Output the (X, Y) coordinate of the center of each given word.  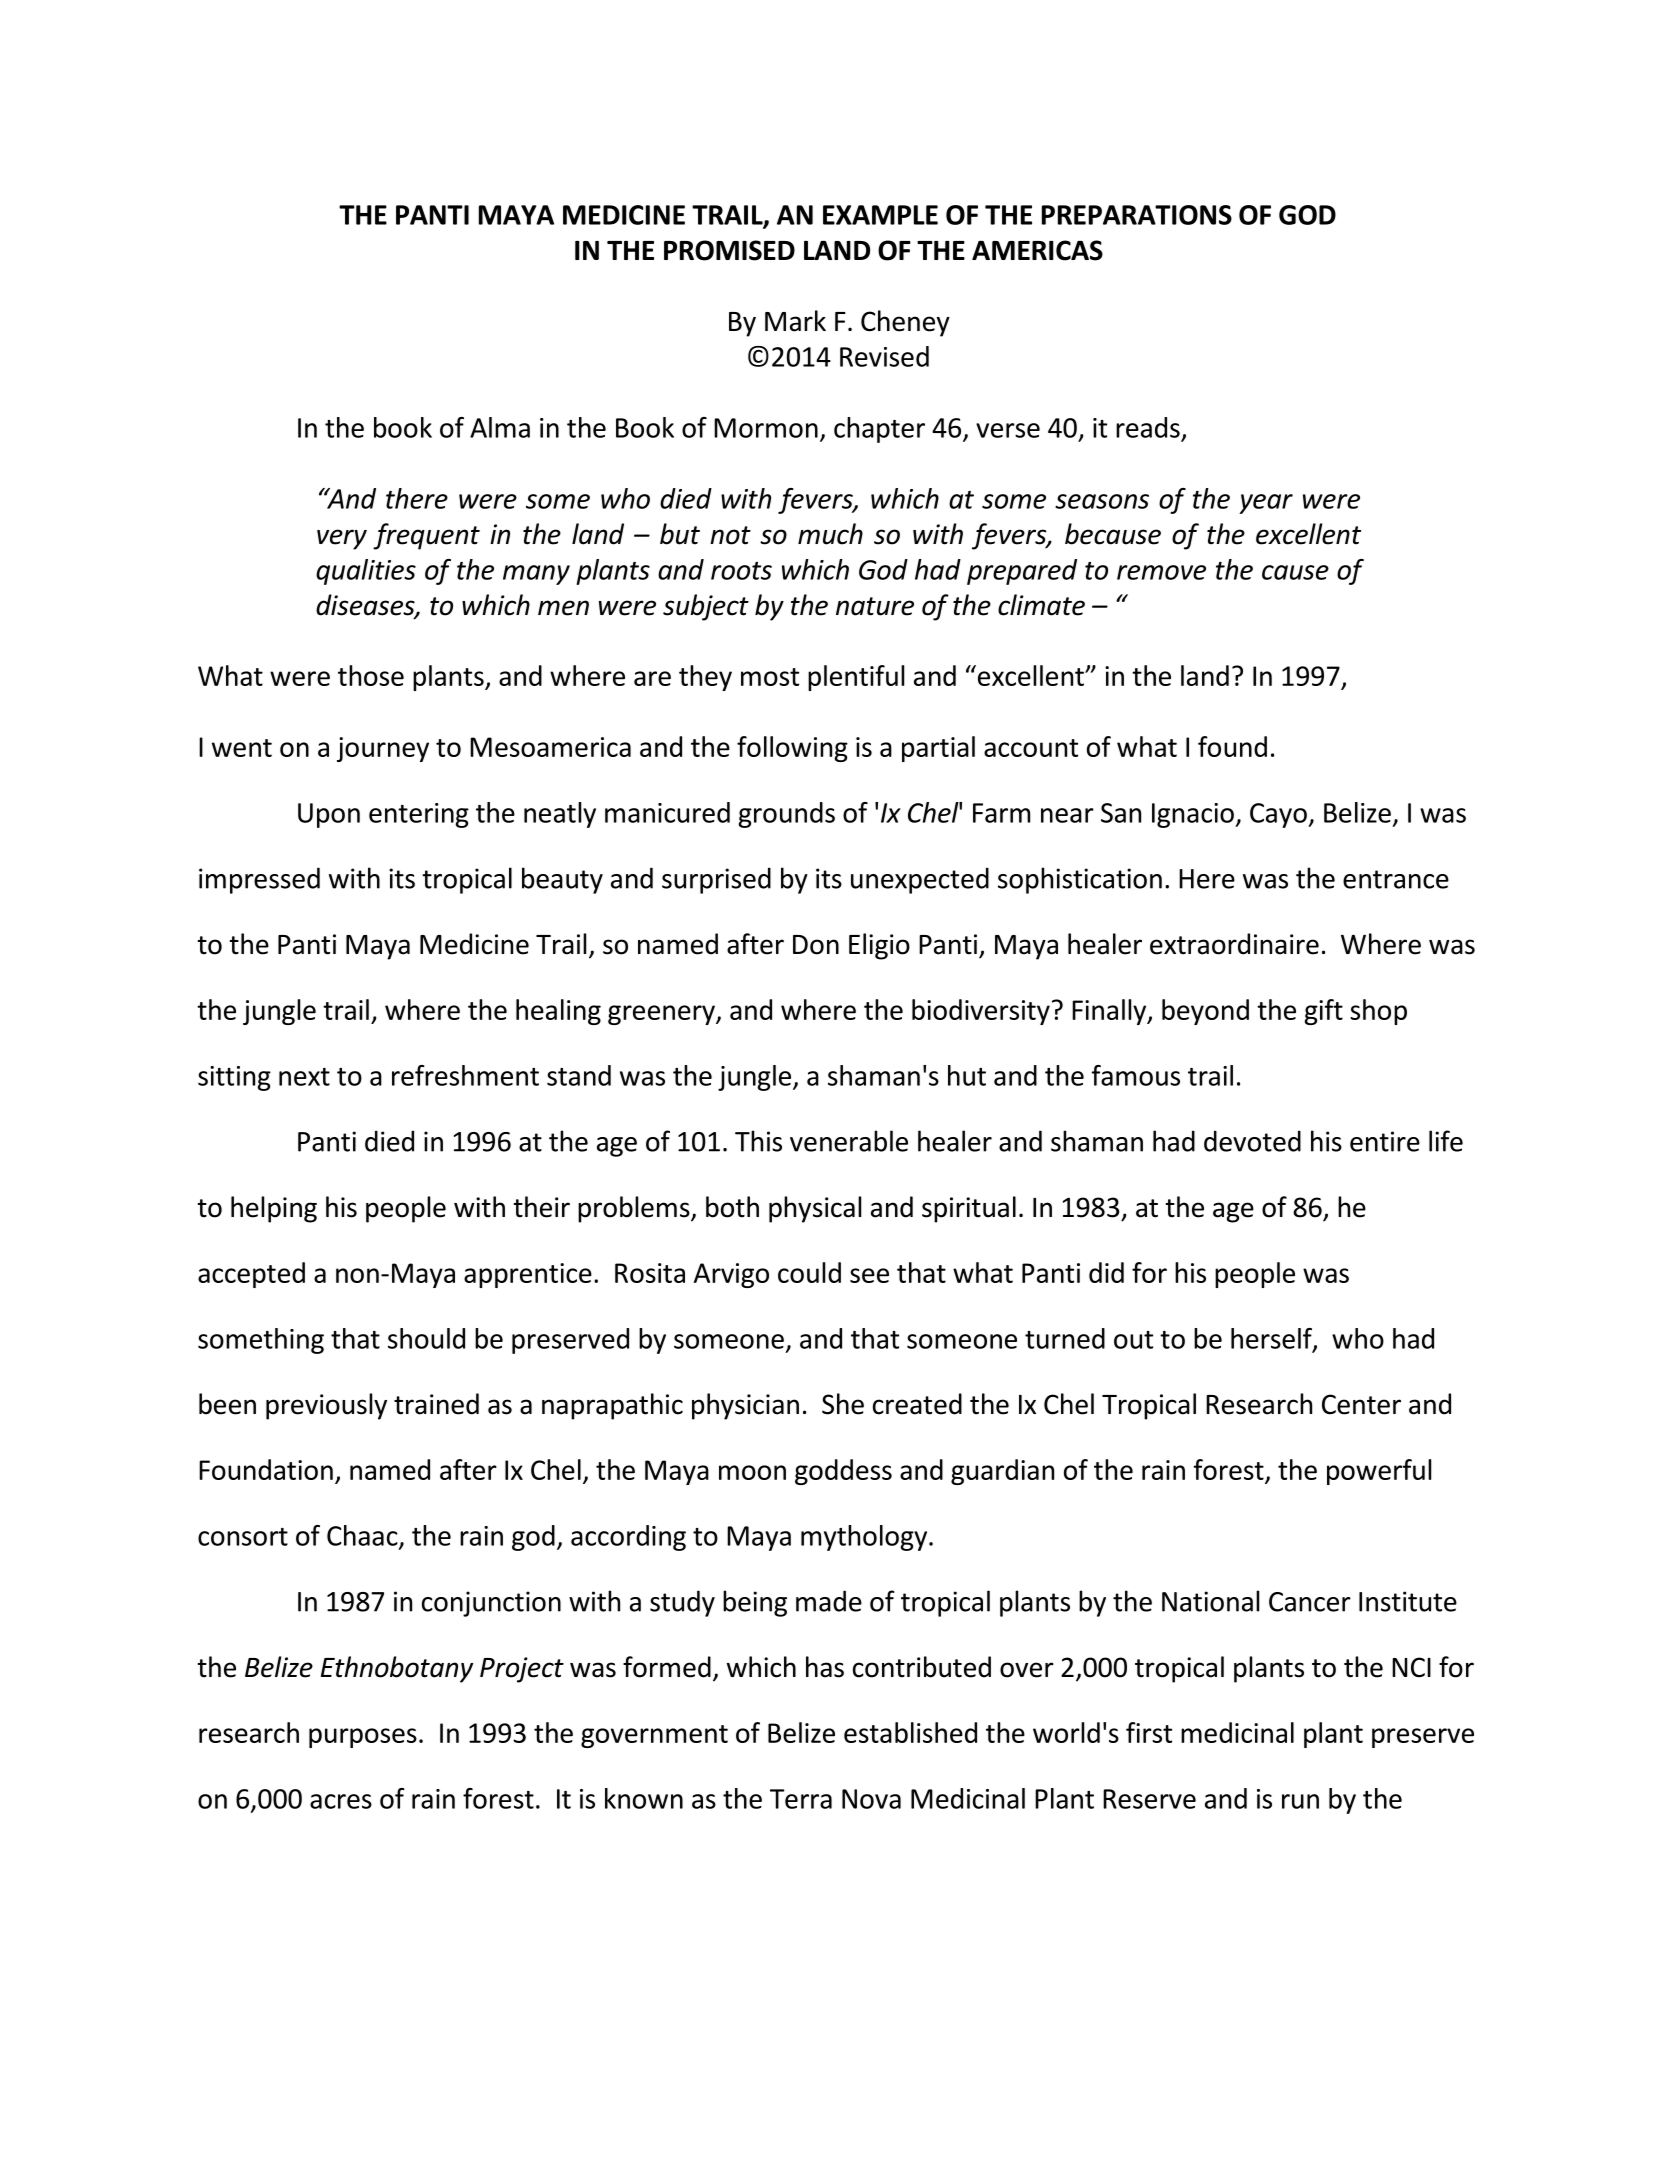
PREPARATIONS (1137, 215)
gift (1323, 1012)
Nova (871, 1799)
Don (816, 945)
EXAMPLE (880, 215)
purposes (363, 1738)
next (304, 1077)
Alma (500, 427)
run (1300, 1801)
